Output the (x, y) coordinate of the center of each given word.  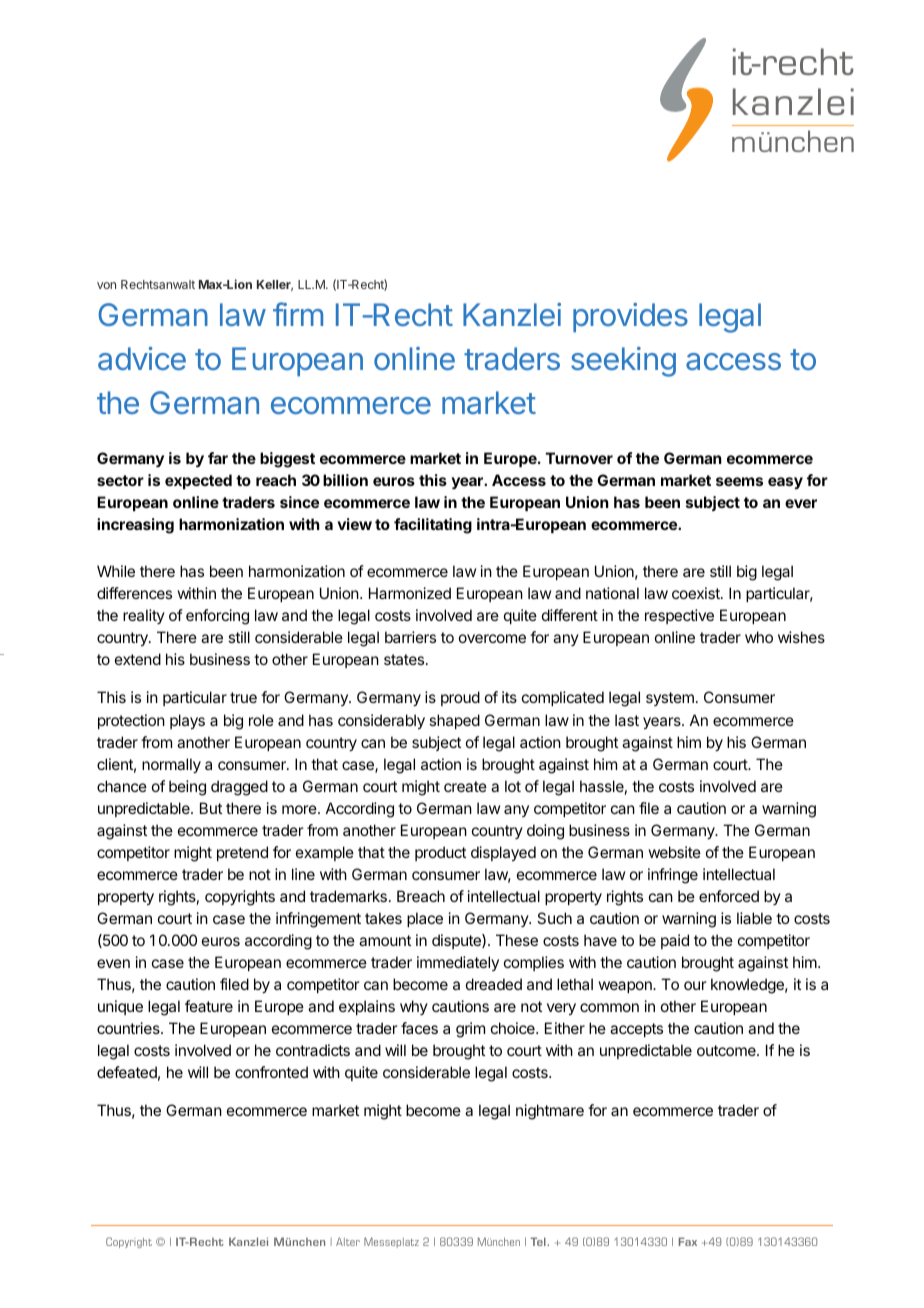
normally (171, 766)
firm (298, 314)
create (465, 786)
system (670, 699)
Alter (348, 1241)
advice (142, 358)
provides (630, 317)
